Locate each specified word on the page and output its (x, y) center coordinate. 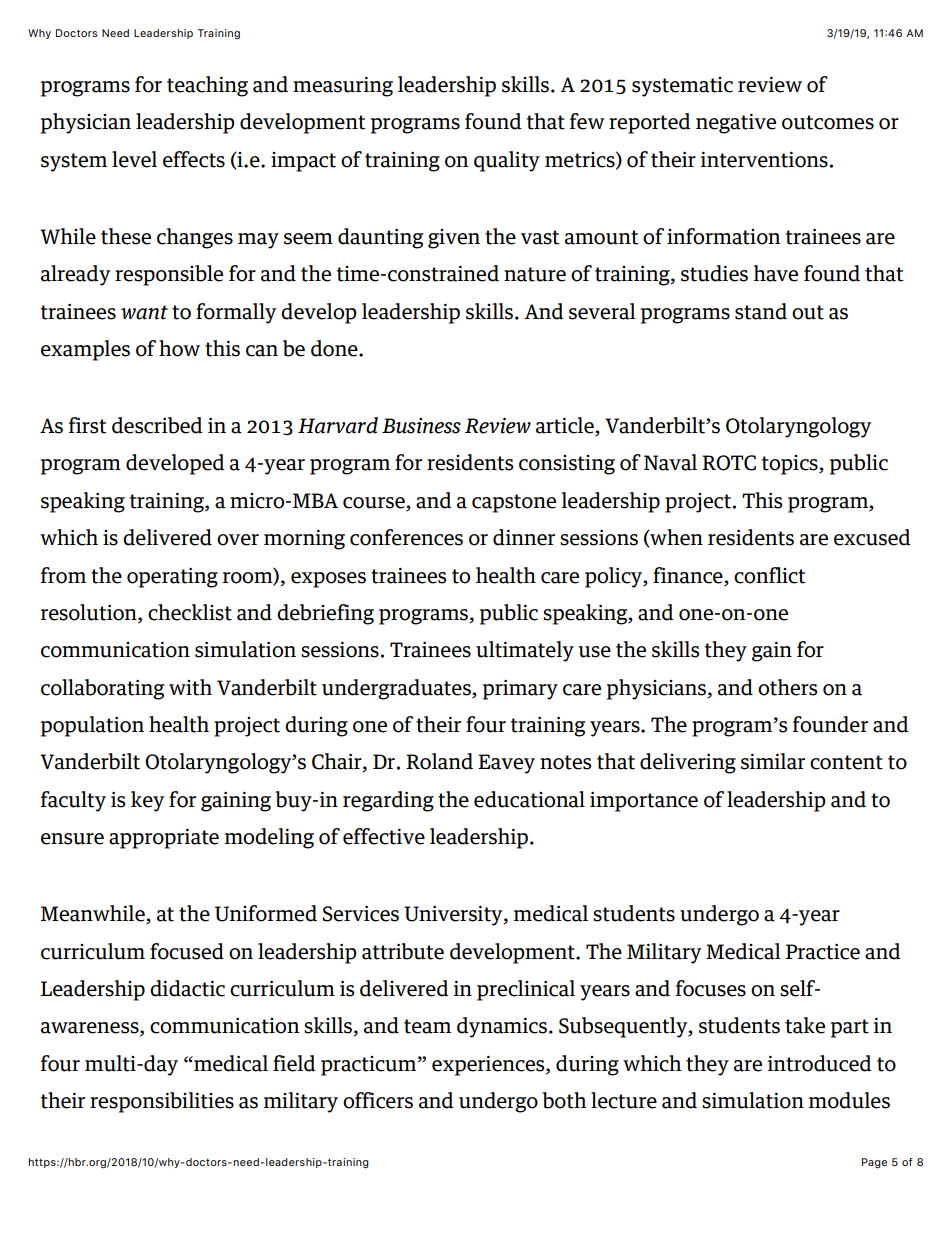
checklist (190, 612)
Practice (823, 952)
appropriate (164, 839)
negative (736, 124)
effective (384, 836)
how (179, 348)
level (134, 159)
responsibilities (162, 1102)
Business (421, 426)
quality (507, 161)
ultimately (525, 651)
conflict (769, 575)
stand (761, 311)
